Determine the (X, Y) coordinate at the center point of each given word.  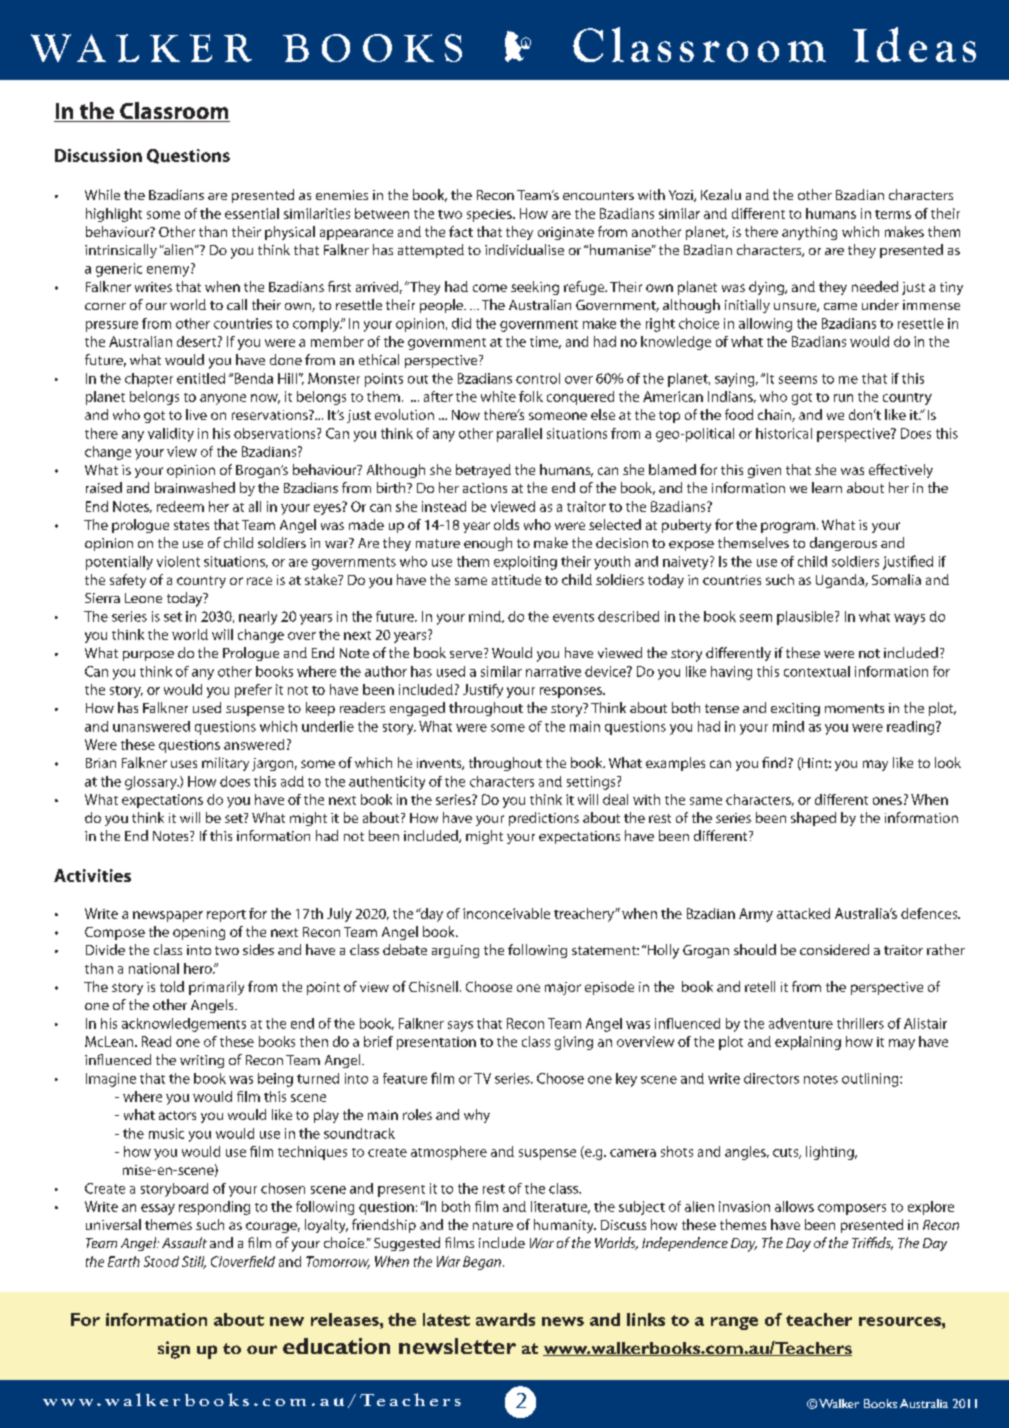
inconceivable (506, 913)
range (734, 1323)
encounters (598, 195)
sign (174, 1350)
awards (505, 1319)
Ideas (914, 44)
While (102, 194)
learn (827, 487)
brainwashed (195, 487)
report (226, 916)
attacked (803, 913)
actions (485, 488)
